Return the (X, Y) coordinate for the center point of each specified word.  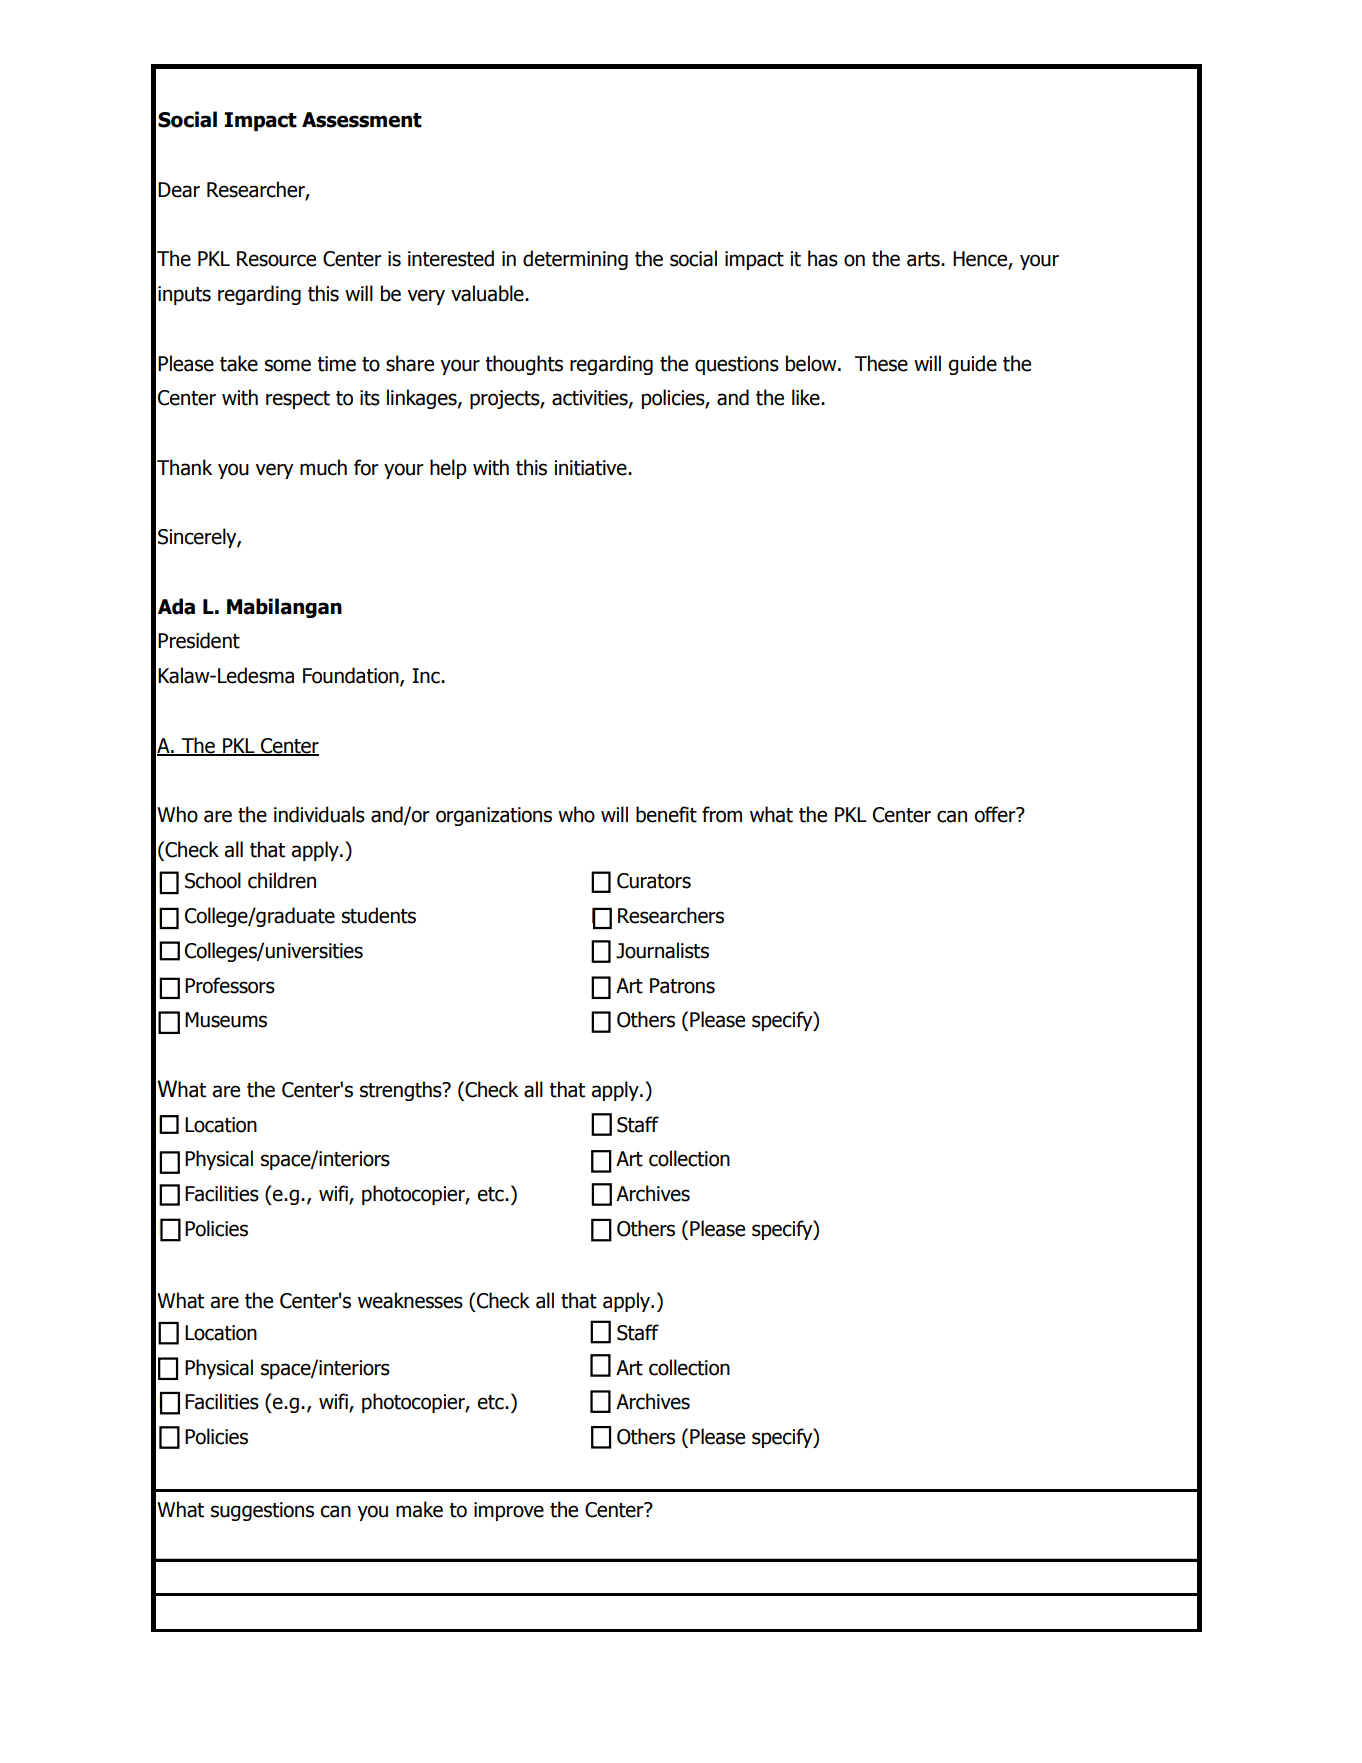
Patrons (682, 986)
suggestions (262, 1511)
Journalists (662, 950)
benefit (666, 814)
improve (509, 1511)
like (807, 397)
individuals (319, 814)
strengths (402, 1091)
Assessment (362, 120)
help (448, 469)
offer (996, 814)
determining (575, 260)
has (823, 258)
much (323, 467)
